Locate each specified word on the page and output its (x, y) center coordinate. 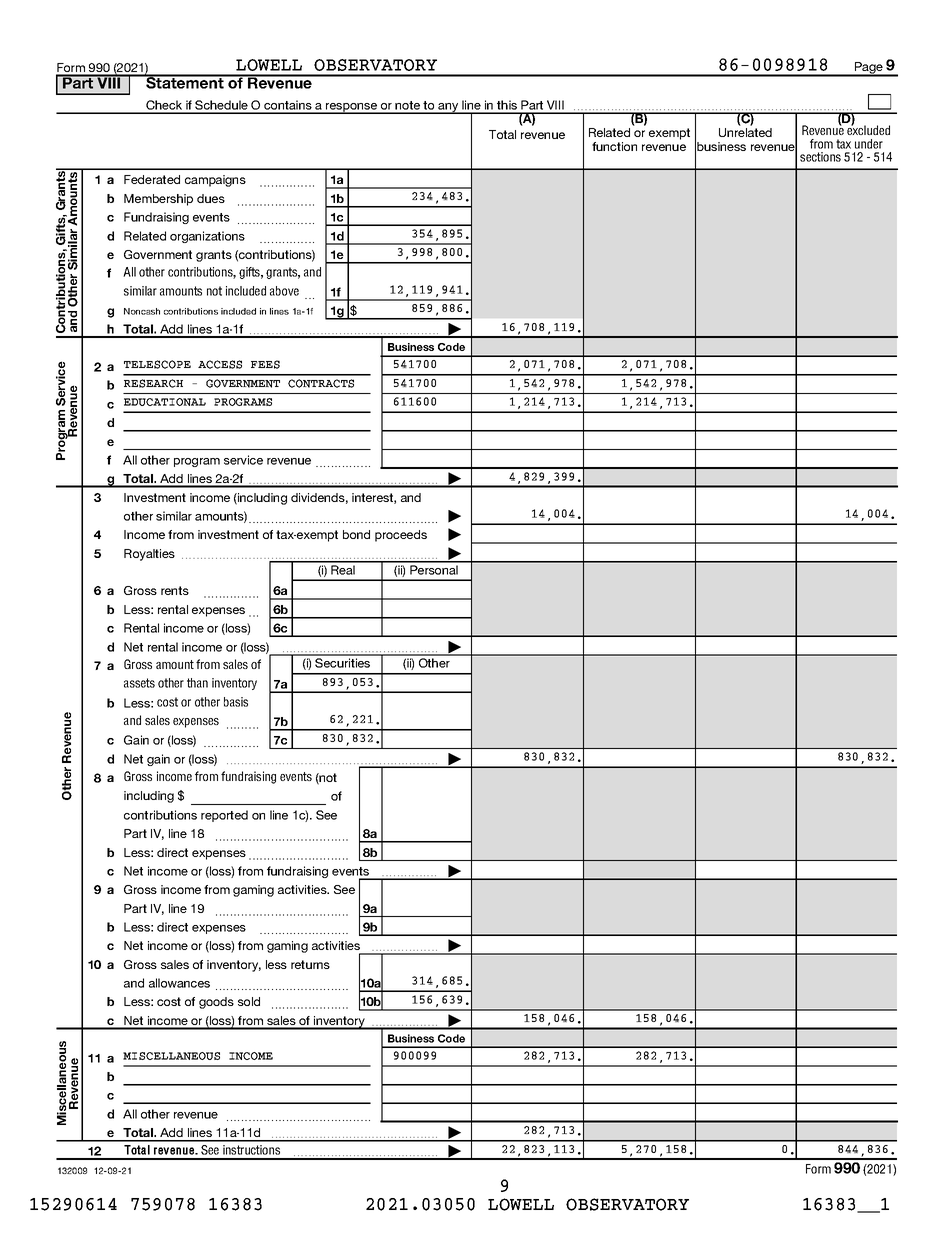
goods (216, 1003)
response (352, 108)
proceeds (401, 536)
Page (869, 69)
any (448, 108)
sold (249, 1001)
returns (310, 964)
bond (356, 534)
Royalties (149, 555)
